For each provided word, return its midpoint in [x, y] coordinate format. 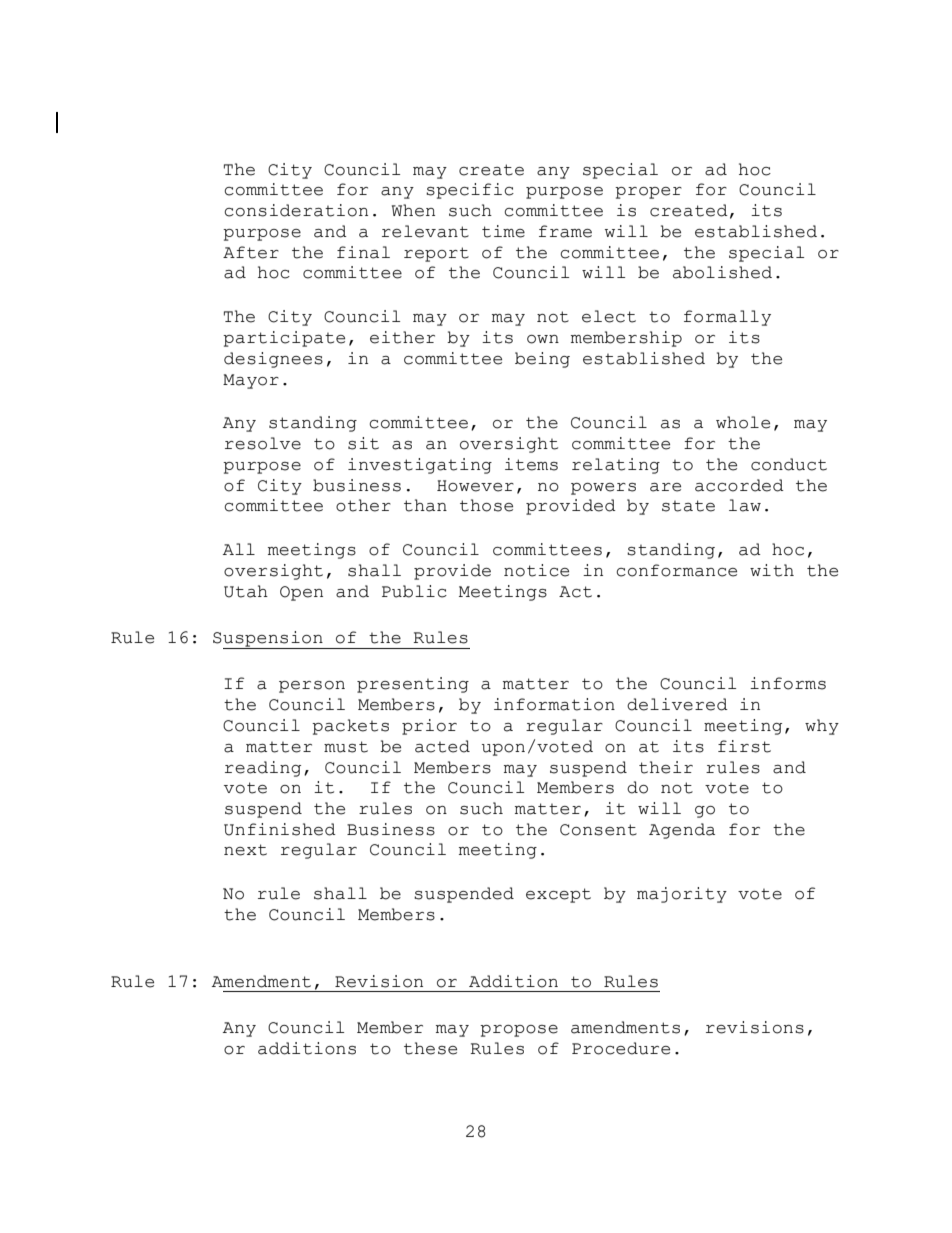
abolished [722, 272]
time [503, 231]
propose [519, 1031]
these [430, 1048]
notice [536, 570]
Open [301, 593]
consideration [296, 210]
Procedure [621, 1048]
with [772, 570]
